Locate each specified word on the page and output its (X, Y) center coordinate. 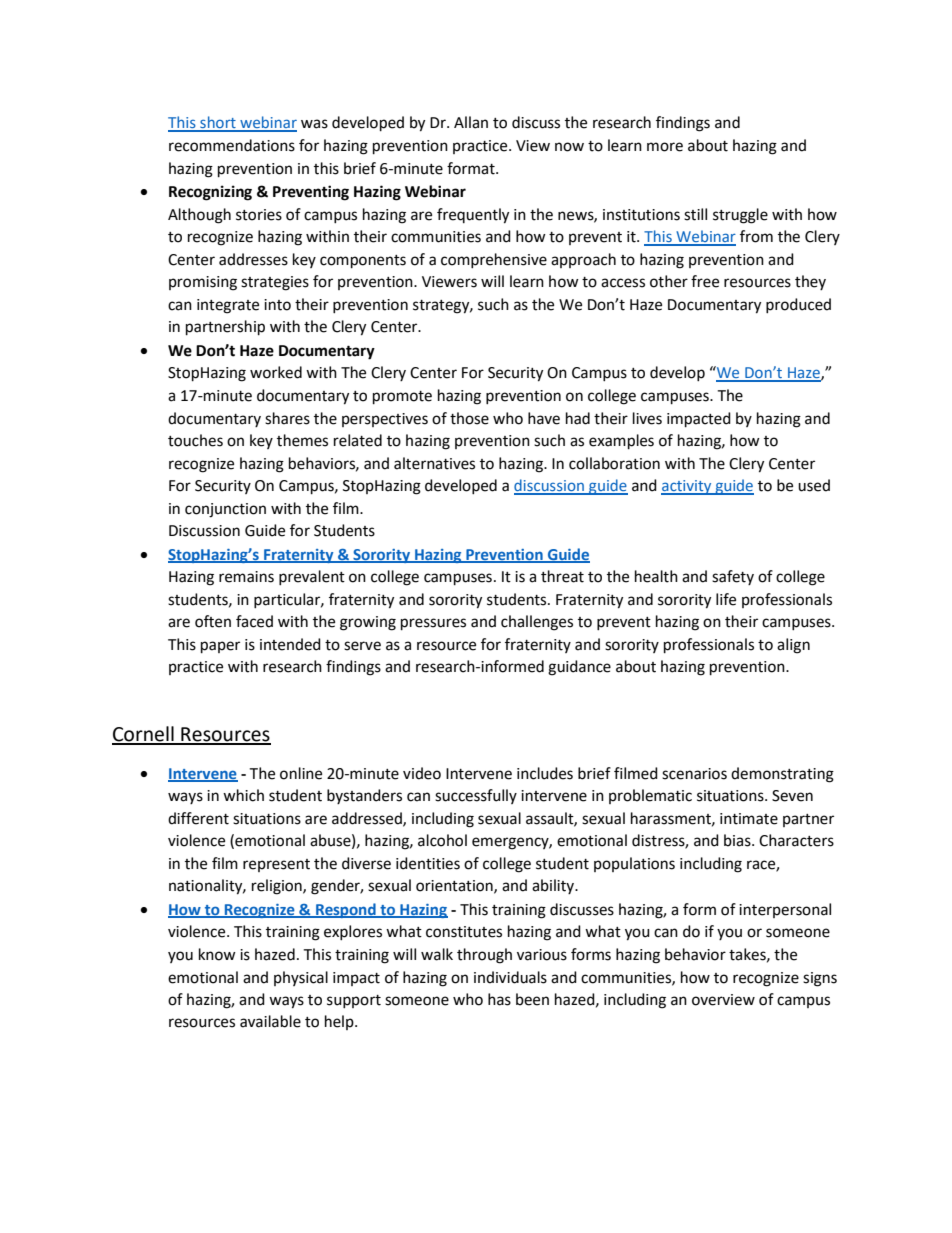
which (243, 795)
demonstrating (782, 775)
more (665, 147)
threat (562, 576)
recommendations (232, 145)
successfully (476, 796)
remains (246, 577)
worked (276, 372)
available (270, 1021)
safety (733, 577)
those (469, 418)
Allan (471, 122)
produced (798, 305)
